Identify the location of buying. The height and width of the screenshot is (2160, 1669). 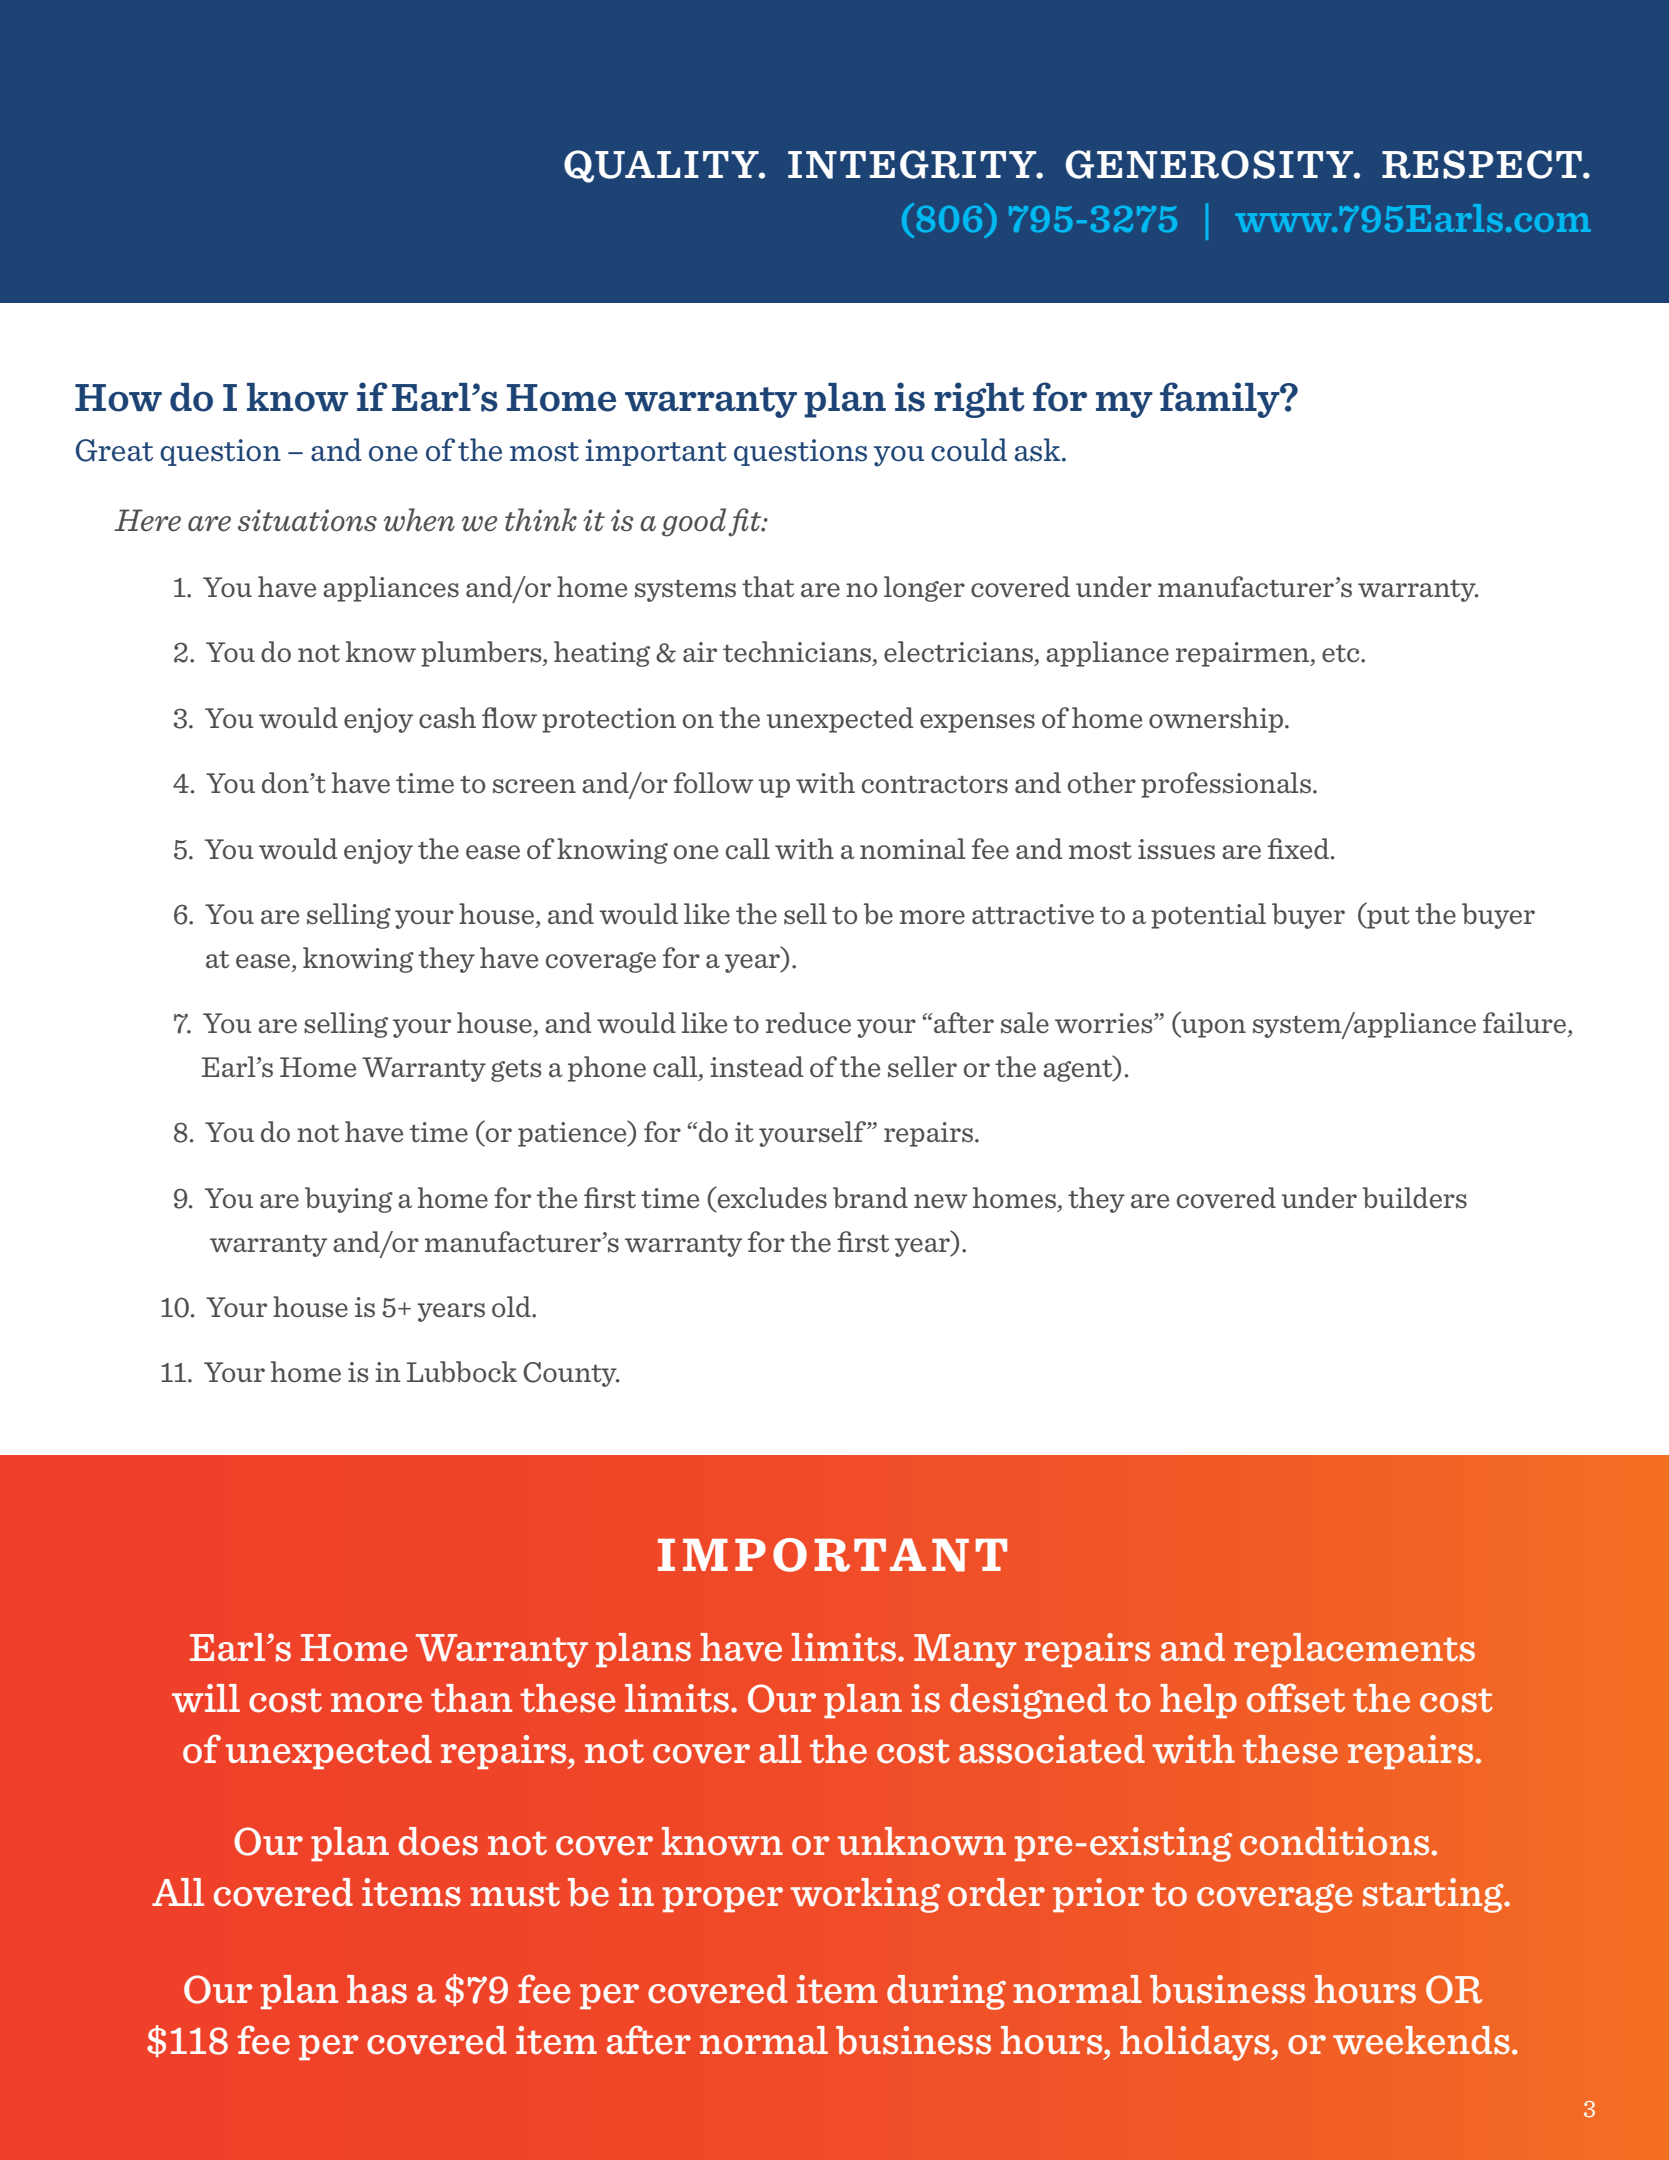
(349, 1200).
